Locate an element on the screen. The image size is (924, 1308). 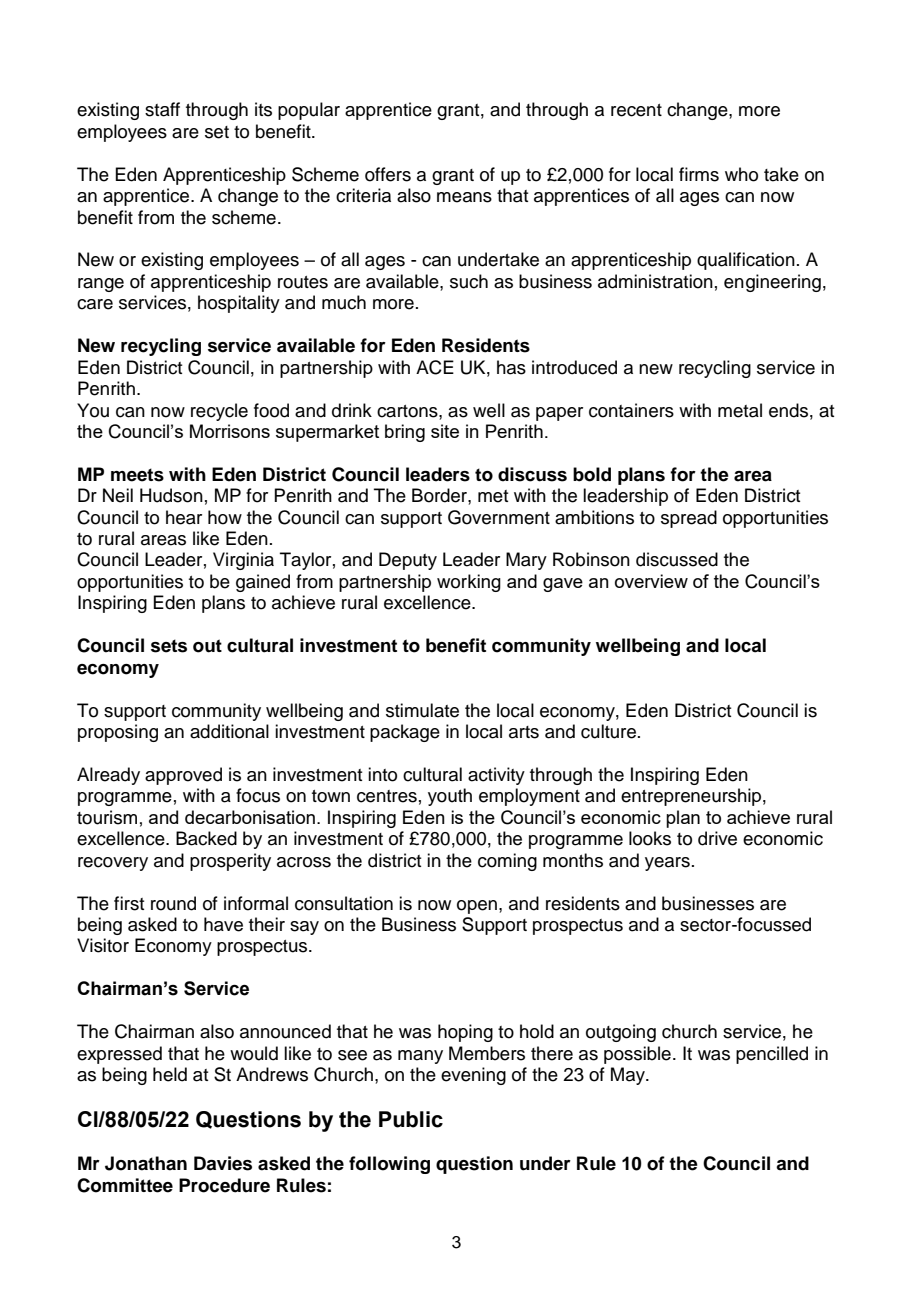
Jonathan is located at coordinates (146, 1163).
